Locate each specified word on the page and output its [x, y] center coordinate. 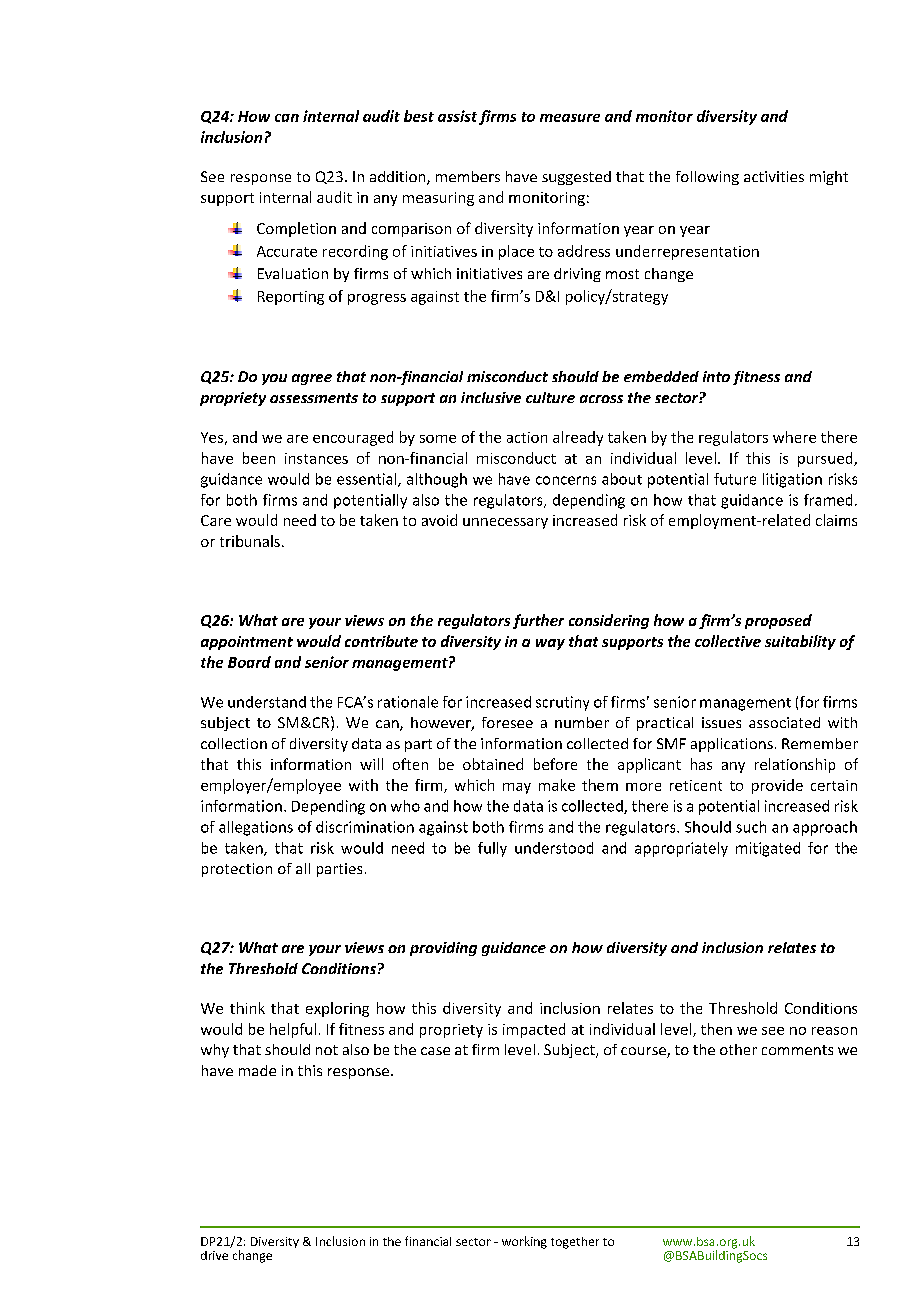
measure [570, 118]
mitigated [768, 849]
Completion [296, 229]
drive [214, 1255]
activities [774, 176]
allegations [256, 828]
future [735, 479]
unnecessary [505, 523]
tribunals [250, 541]
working [524, 1242]
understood [554, 848]
